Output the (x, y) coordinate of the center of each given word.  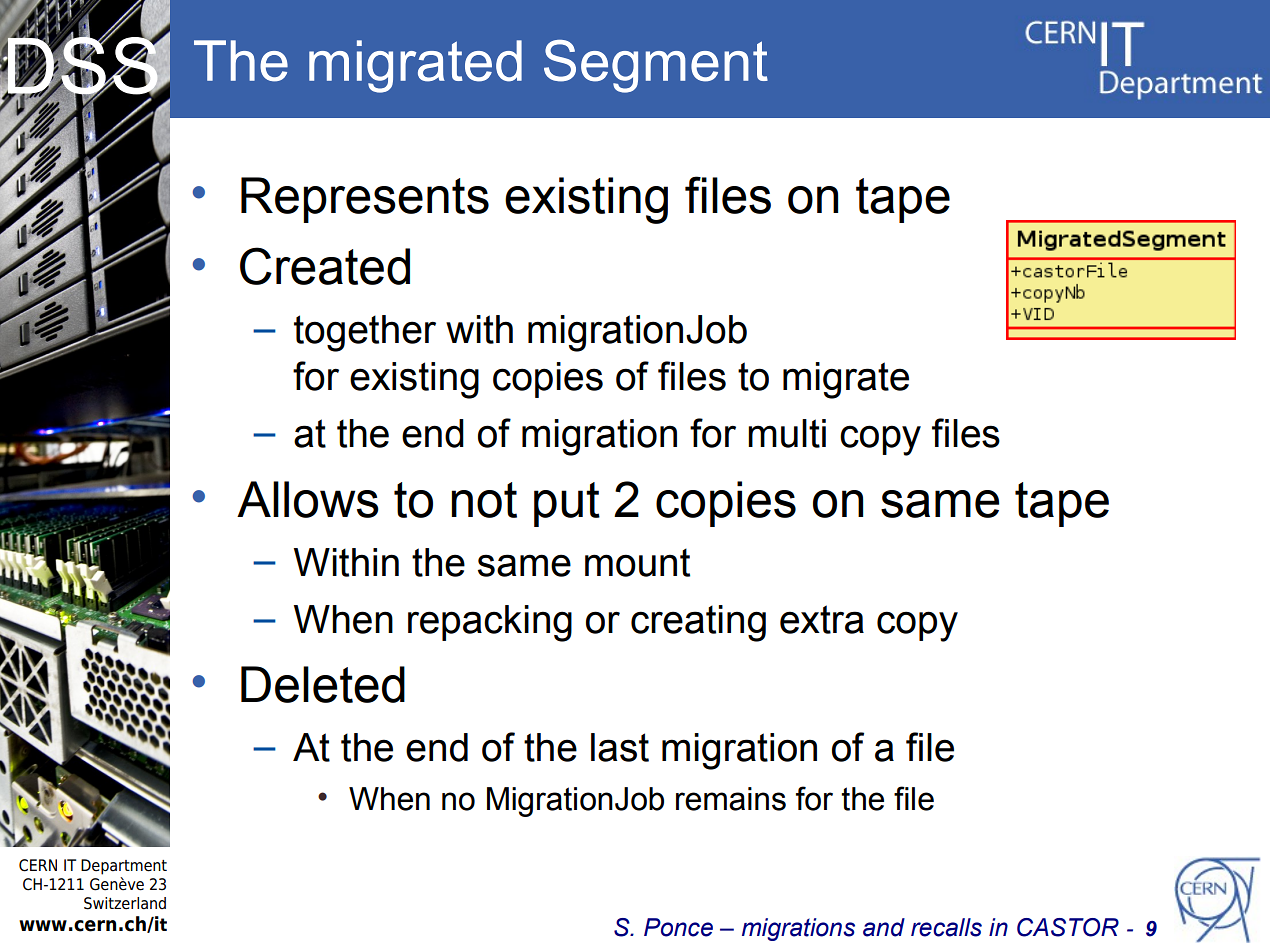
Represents (365, 200)
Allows (308, 499)
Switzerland (125, 903)
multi (787, 433)
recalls (946, 927)
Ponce (678, 927)
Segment (656, 66)
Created (325, 266)
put (567, 504)
